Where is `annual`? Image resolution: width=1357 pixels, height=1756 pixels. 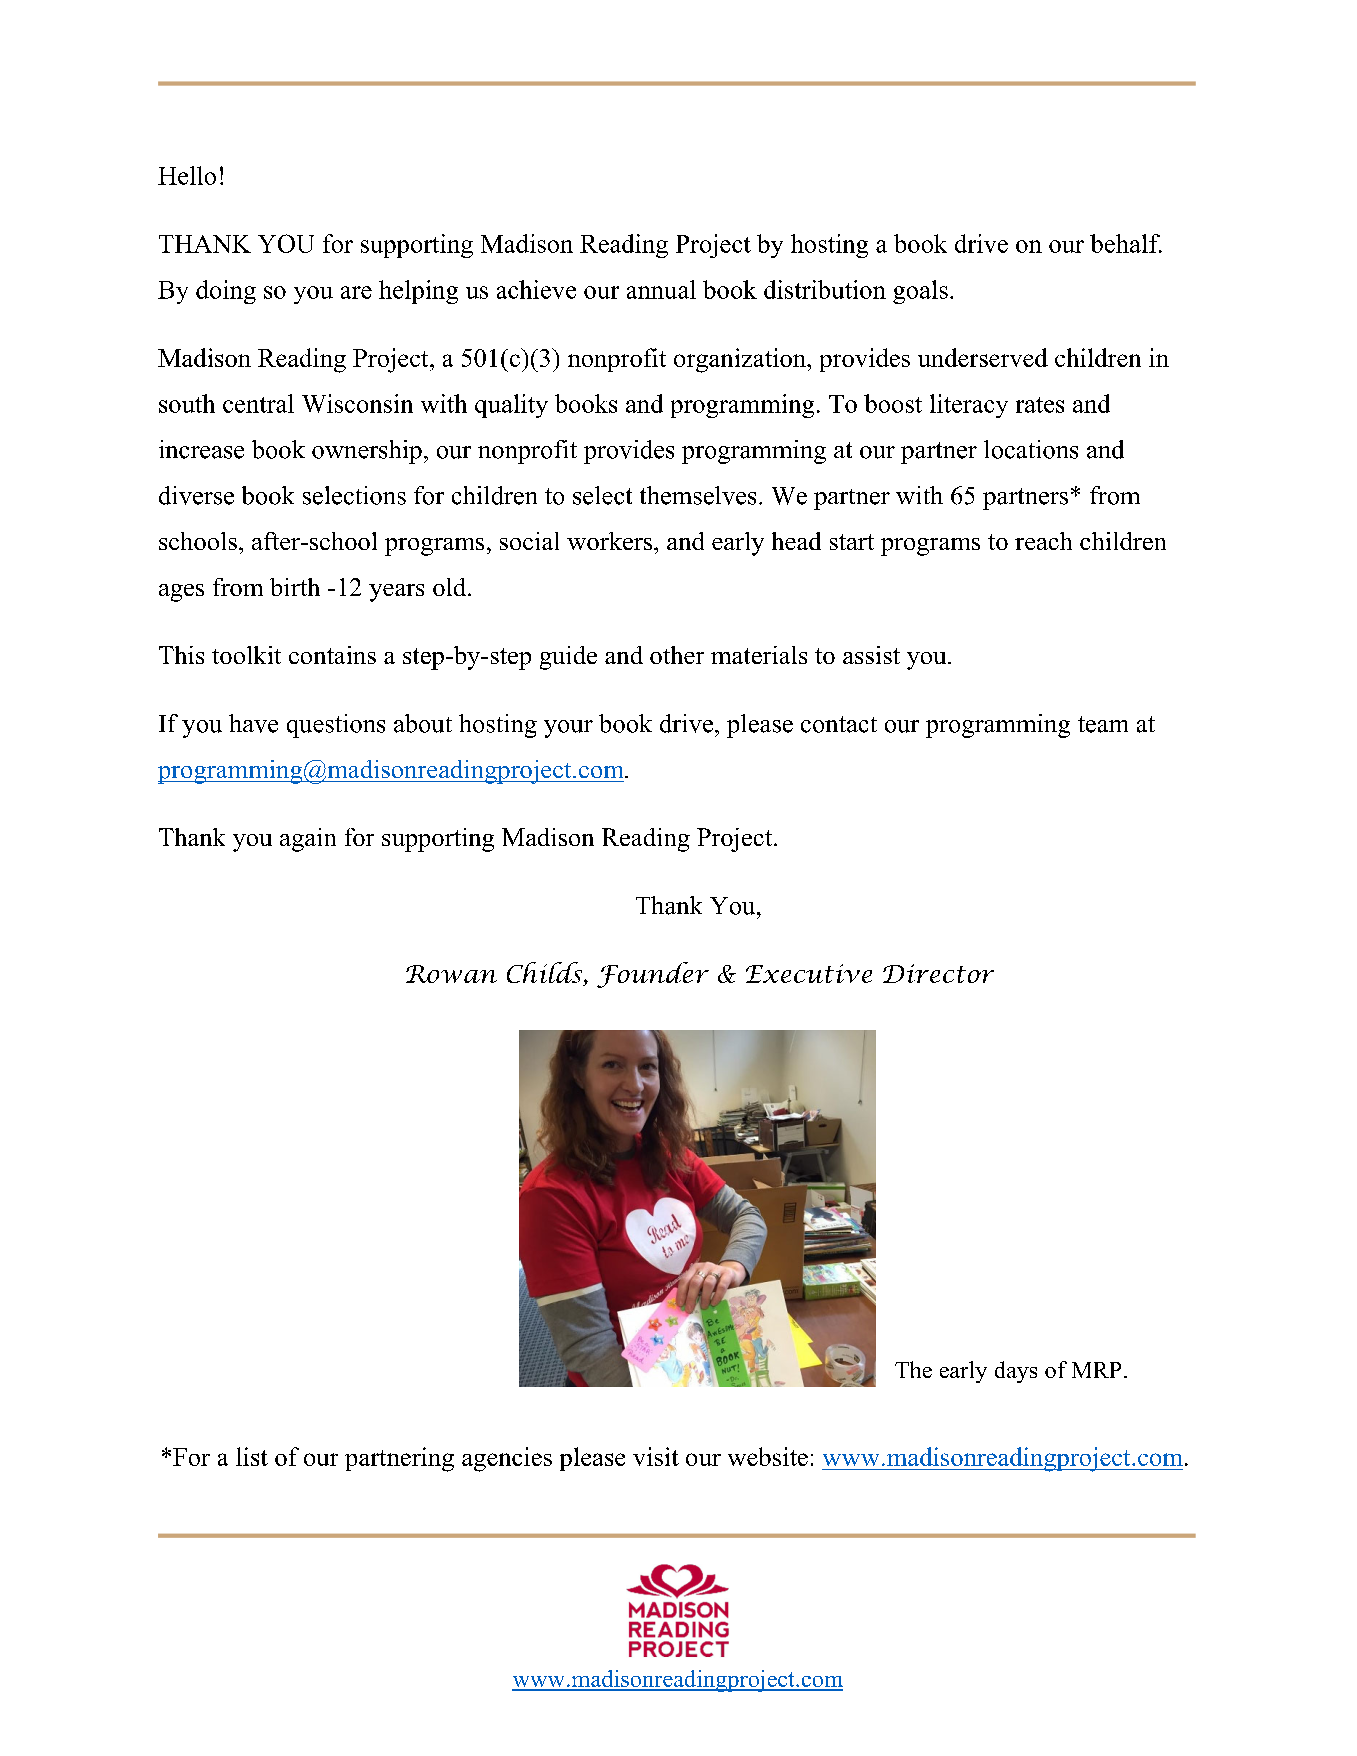 annual is located at coordinates (661, 289).
